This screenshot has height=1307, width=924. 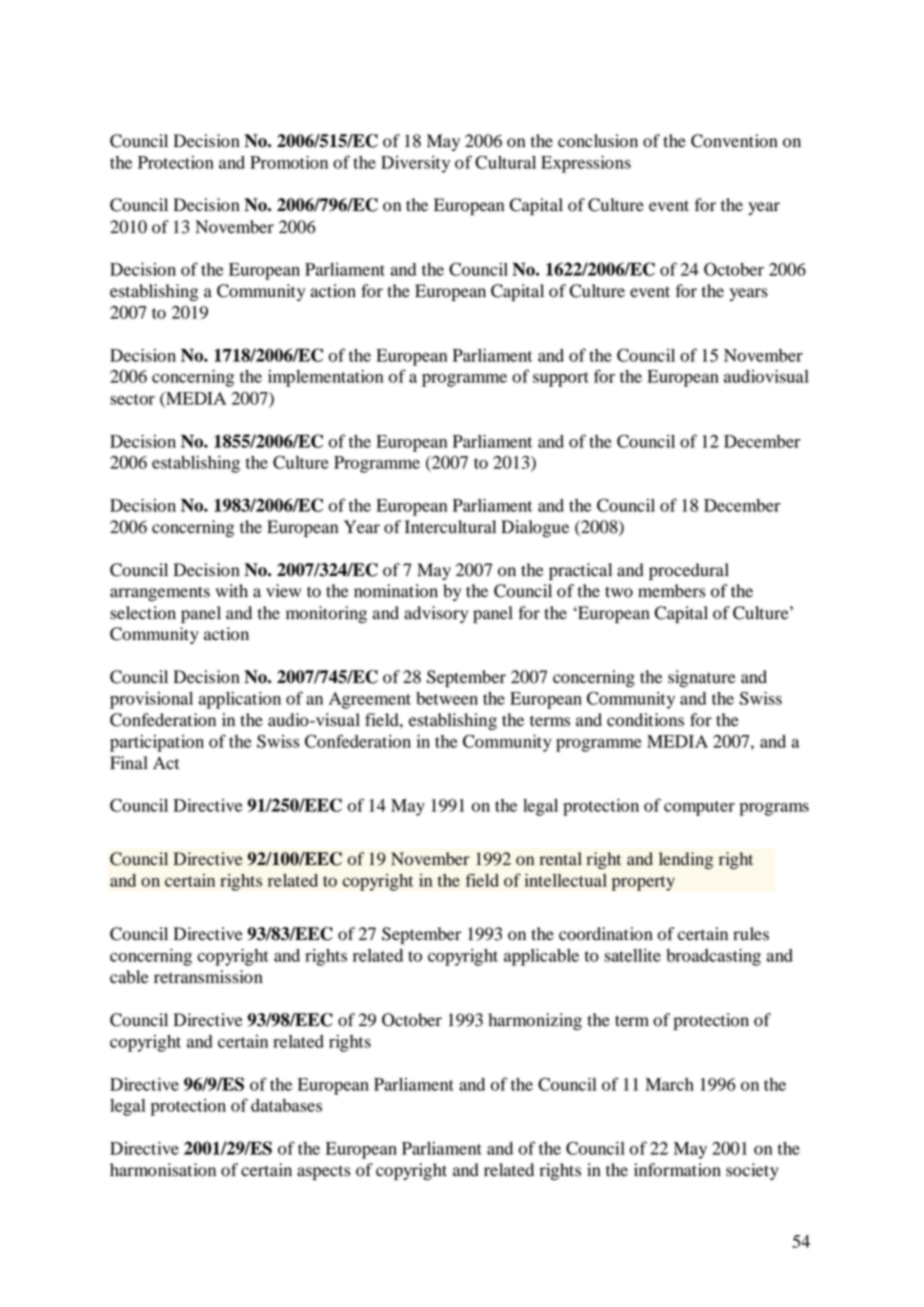 I want to click on Diversity, so click(x=415, y=164).
